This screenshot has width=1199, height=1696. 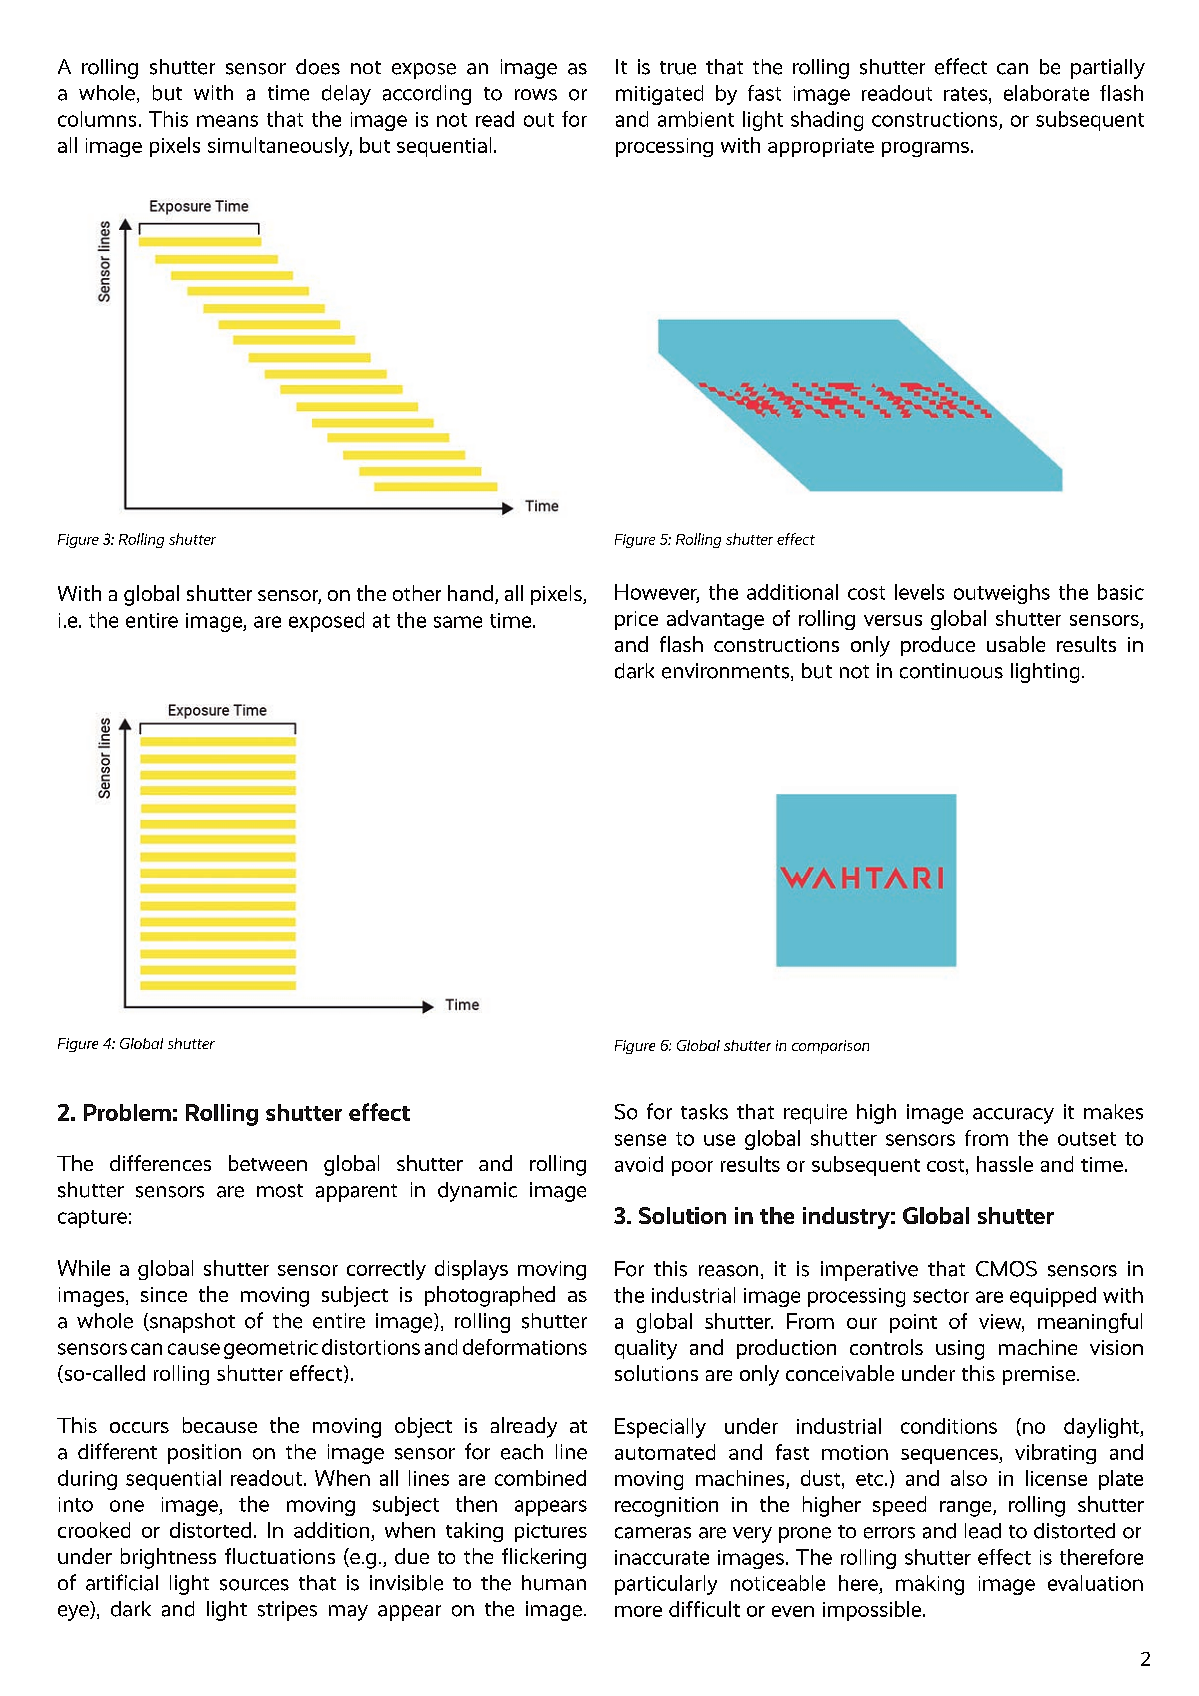 What do you see at coordinates (536, 95) in the screenshot?
I see `rows` at bounding box center [536, 95].
